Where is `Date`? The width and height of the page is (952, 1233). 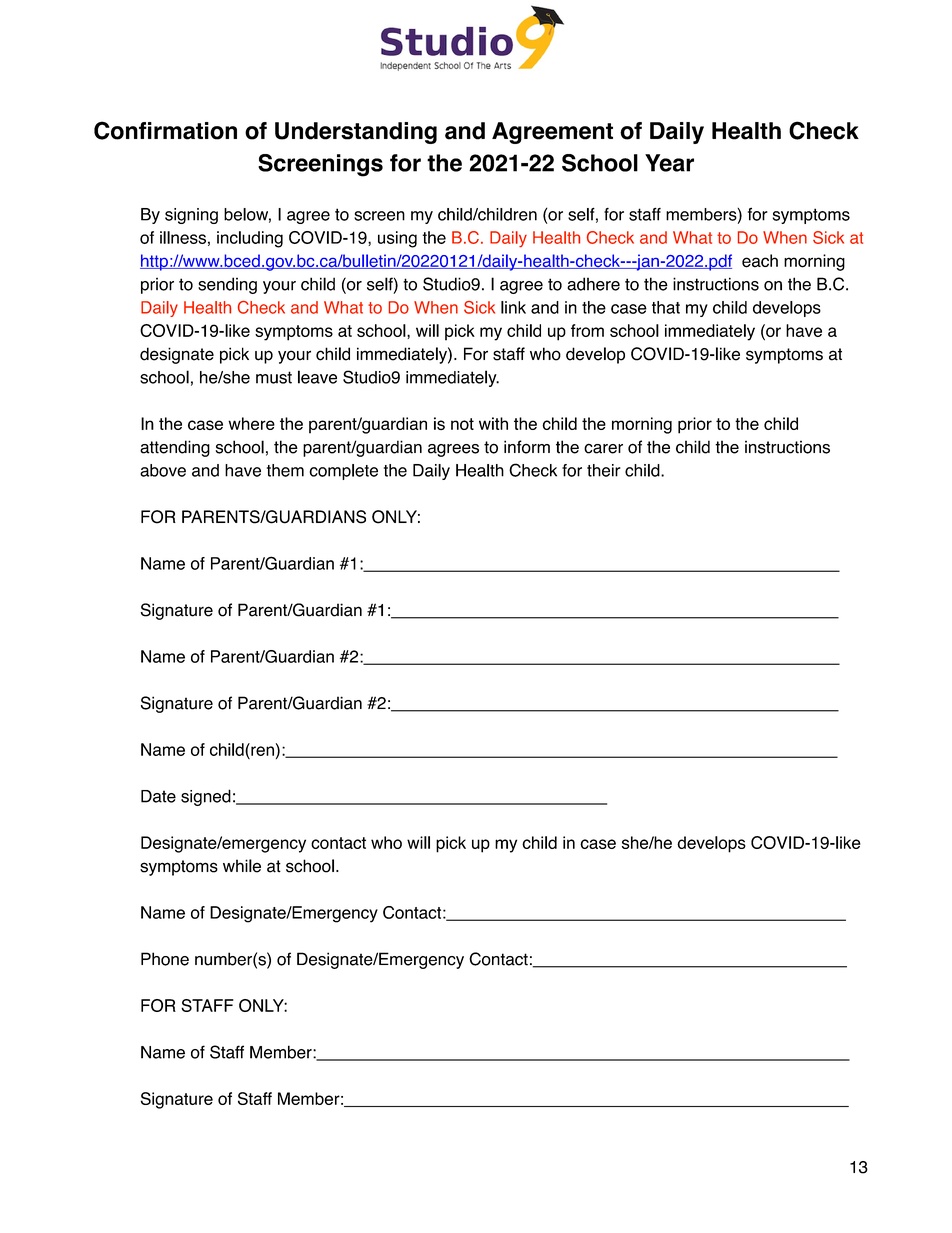 Date is located at coordinates (158, 796).
